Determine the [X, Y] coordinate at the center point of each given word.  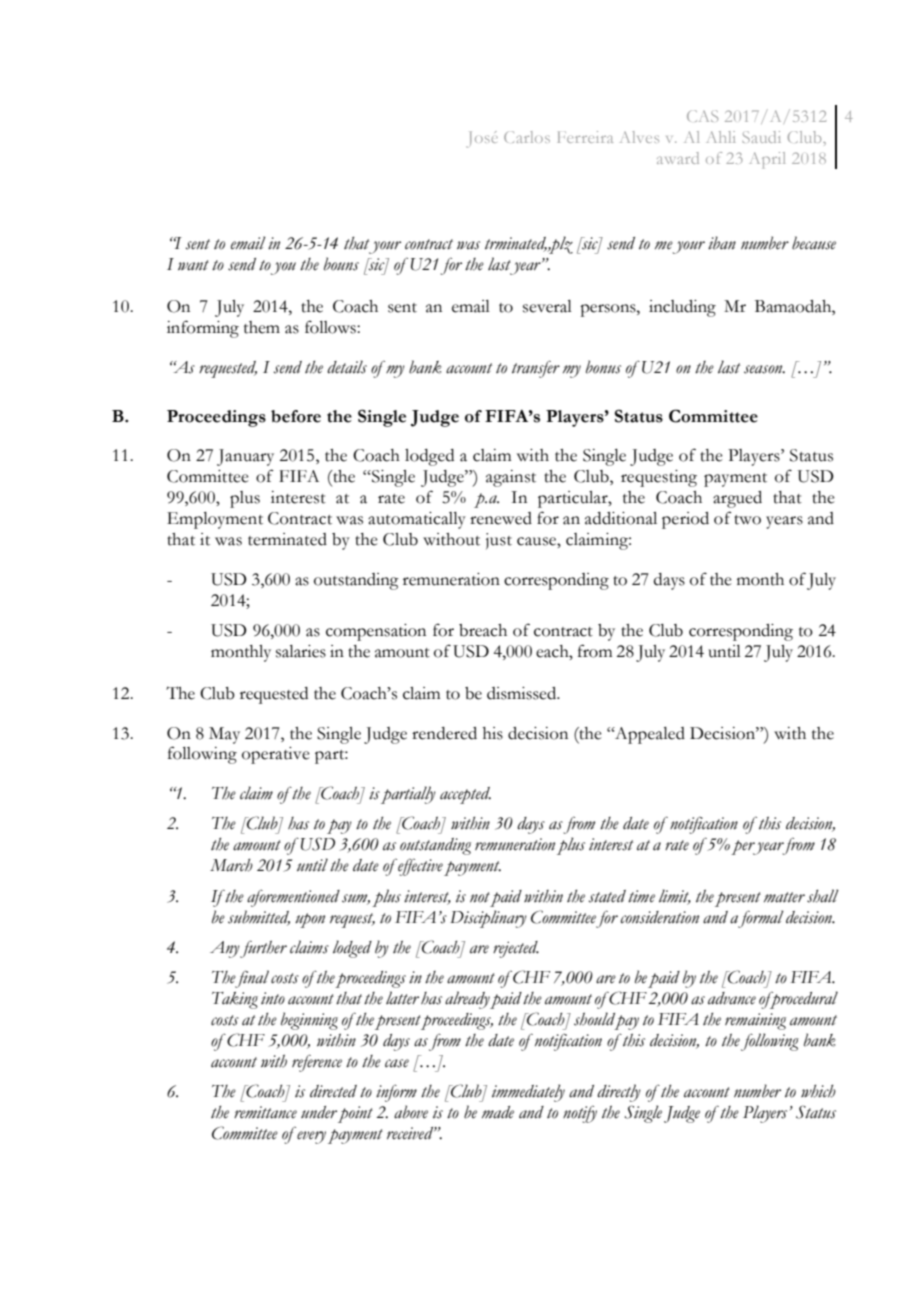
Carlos [527, 137]
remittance [265, 1112]
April [767, 160]
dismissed [523, 693]
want [193, 265]
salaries [301, 651]
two [747, 520]
